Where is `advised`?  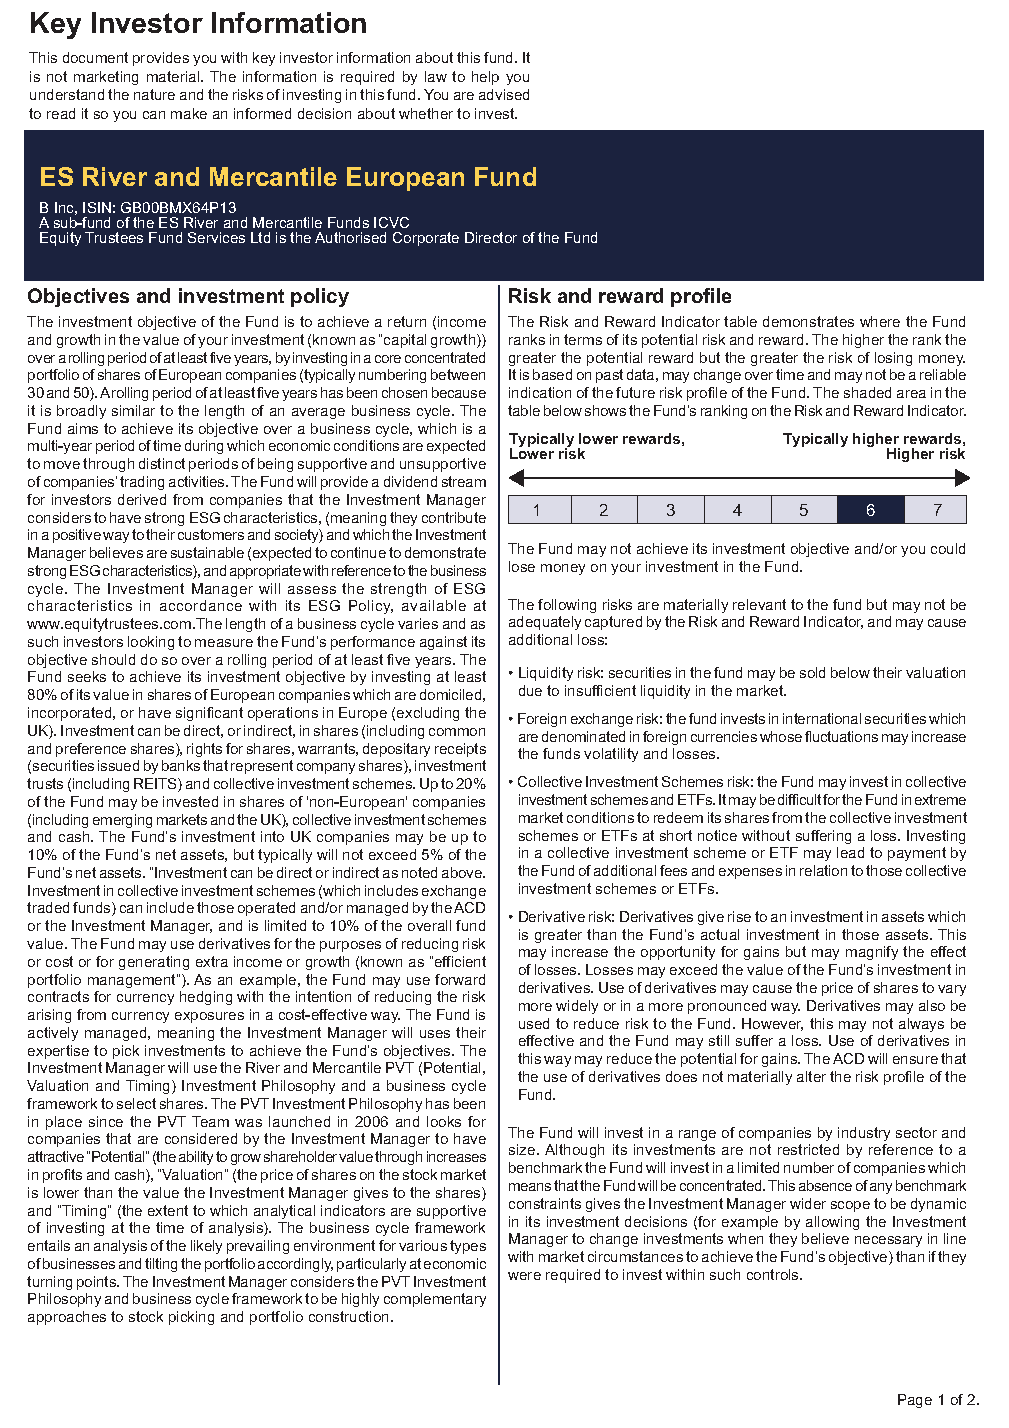
advised is located at coordinates (504, 94).
